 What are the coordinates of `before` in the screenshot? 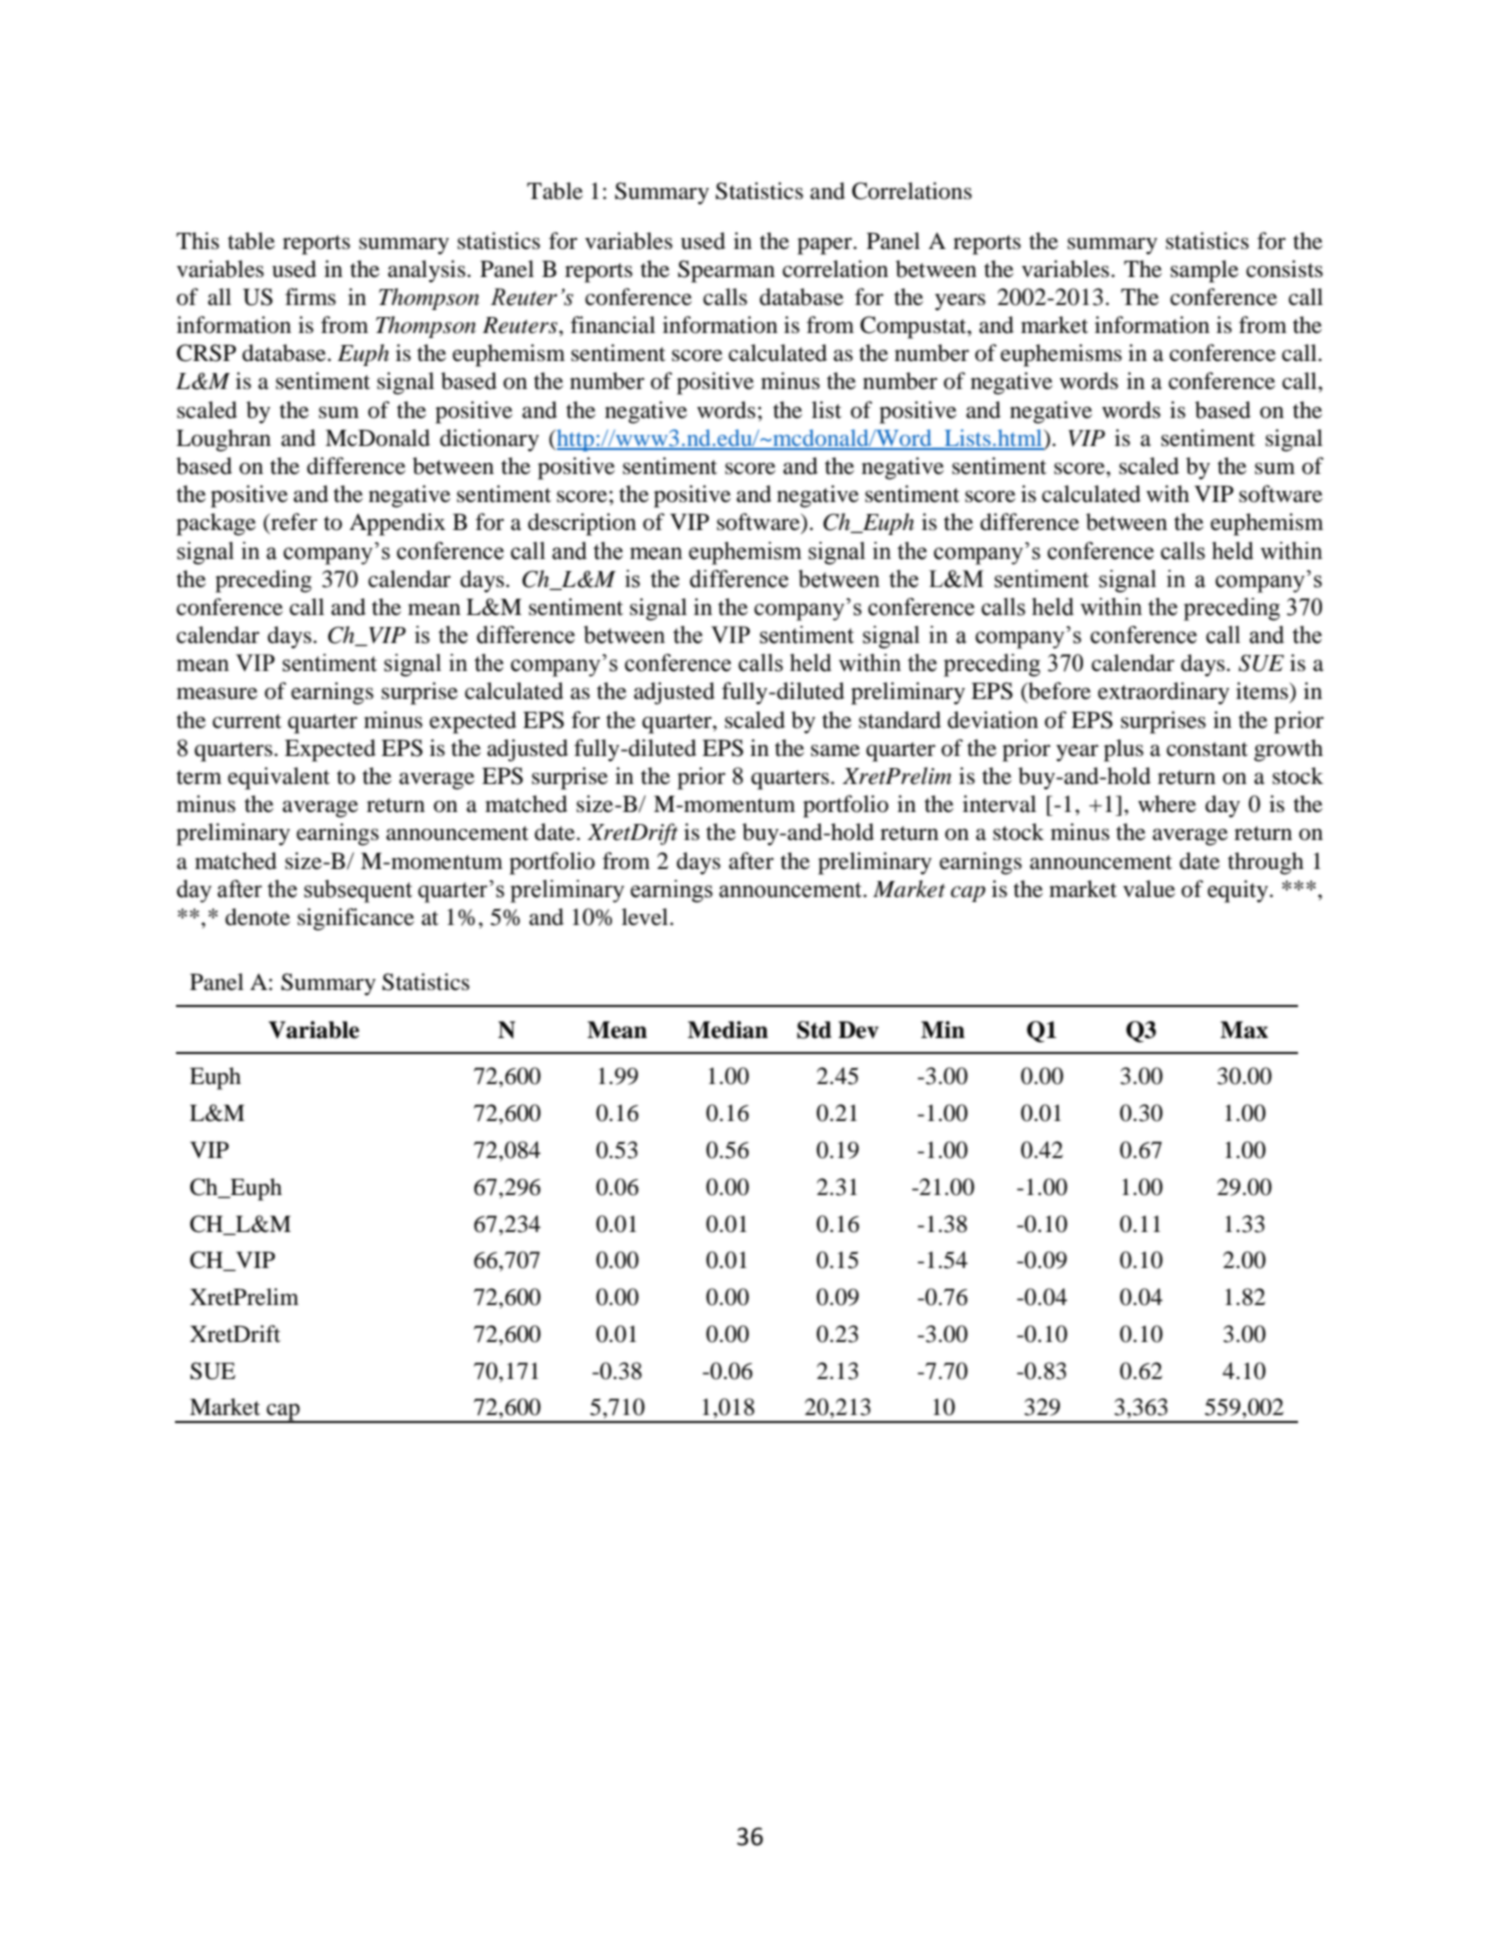 It's located at (1058, 692).
